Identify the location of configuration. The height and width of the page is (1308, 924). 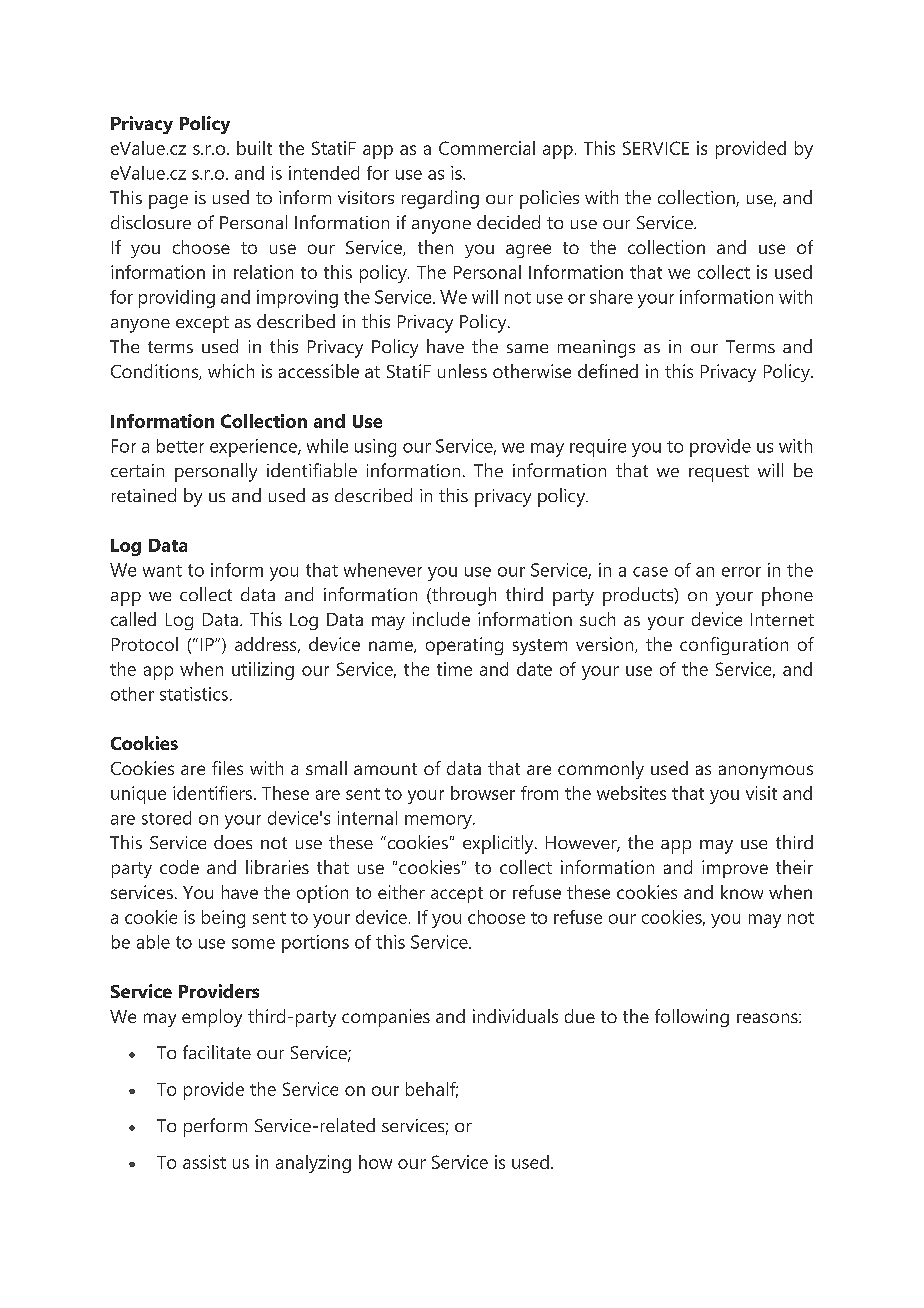
(734, 646).
